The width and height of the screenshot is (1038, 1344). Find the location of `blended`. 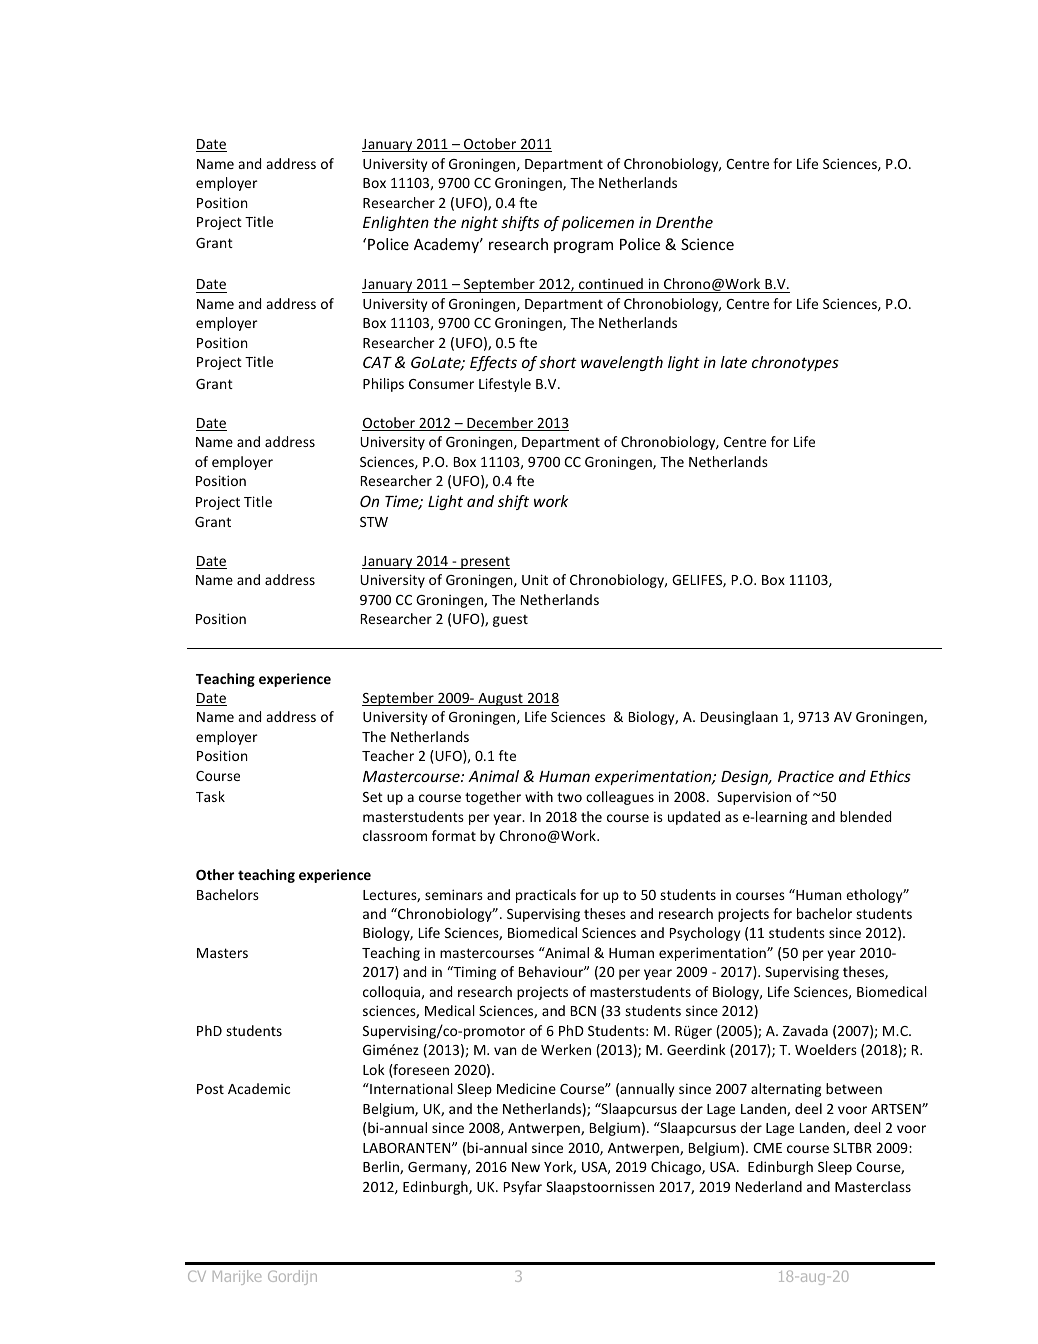

blended is located at coordinates (865, 816).
